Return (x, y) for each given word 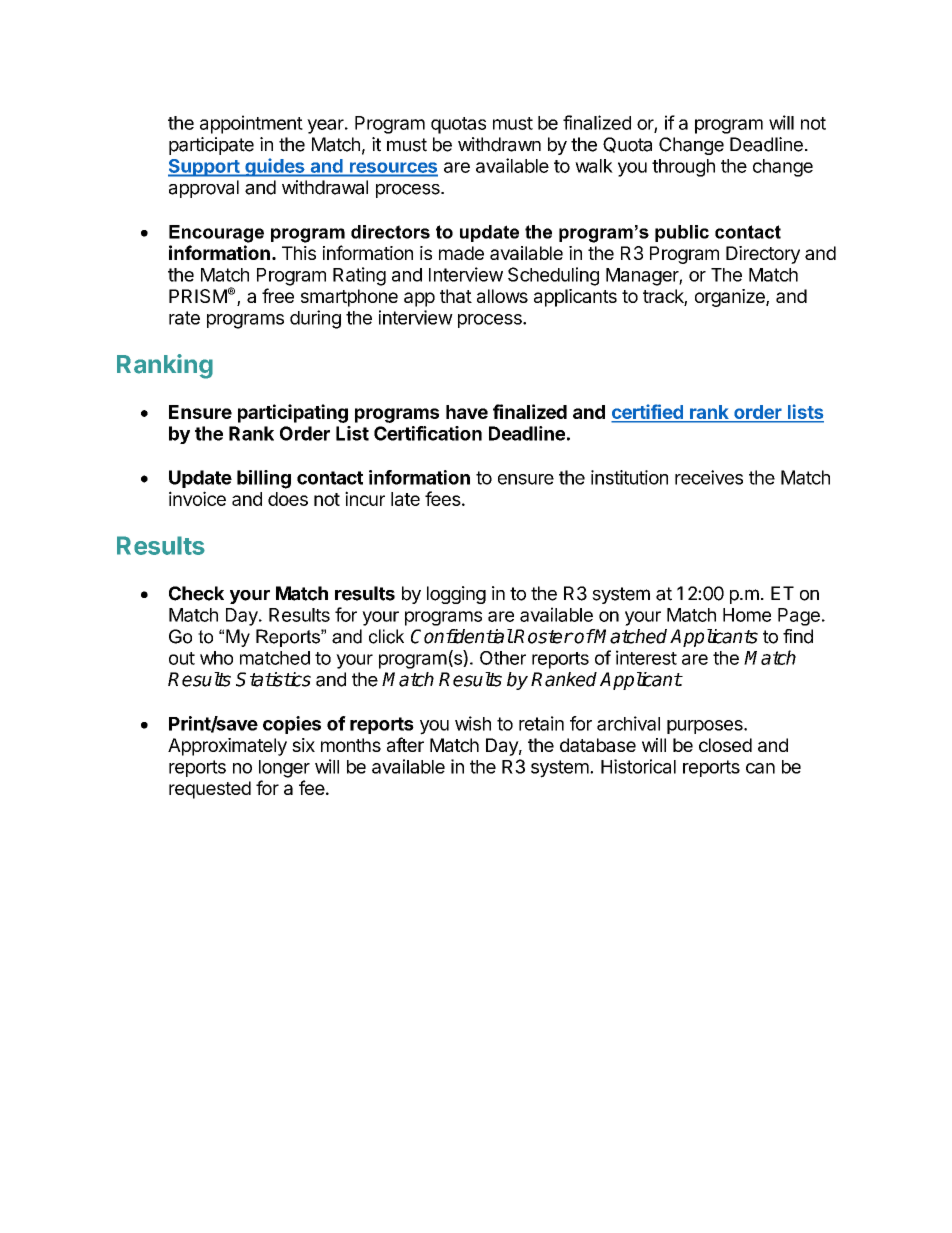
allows (502, 296)
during (315, 319)
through (683, 168)
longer (284, 769)
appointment (251, 124)
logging (456, 595)
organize (731, 298)
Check (196, 593)
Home (747, 615)
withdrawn (499, 144)
